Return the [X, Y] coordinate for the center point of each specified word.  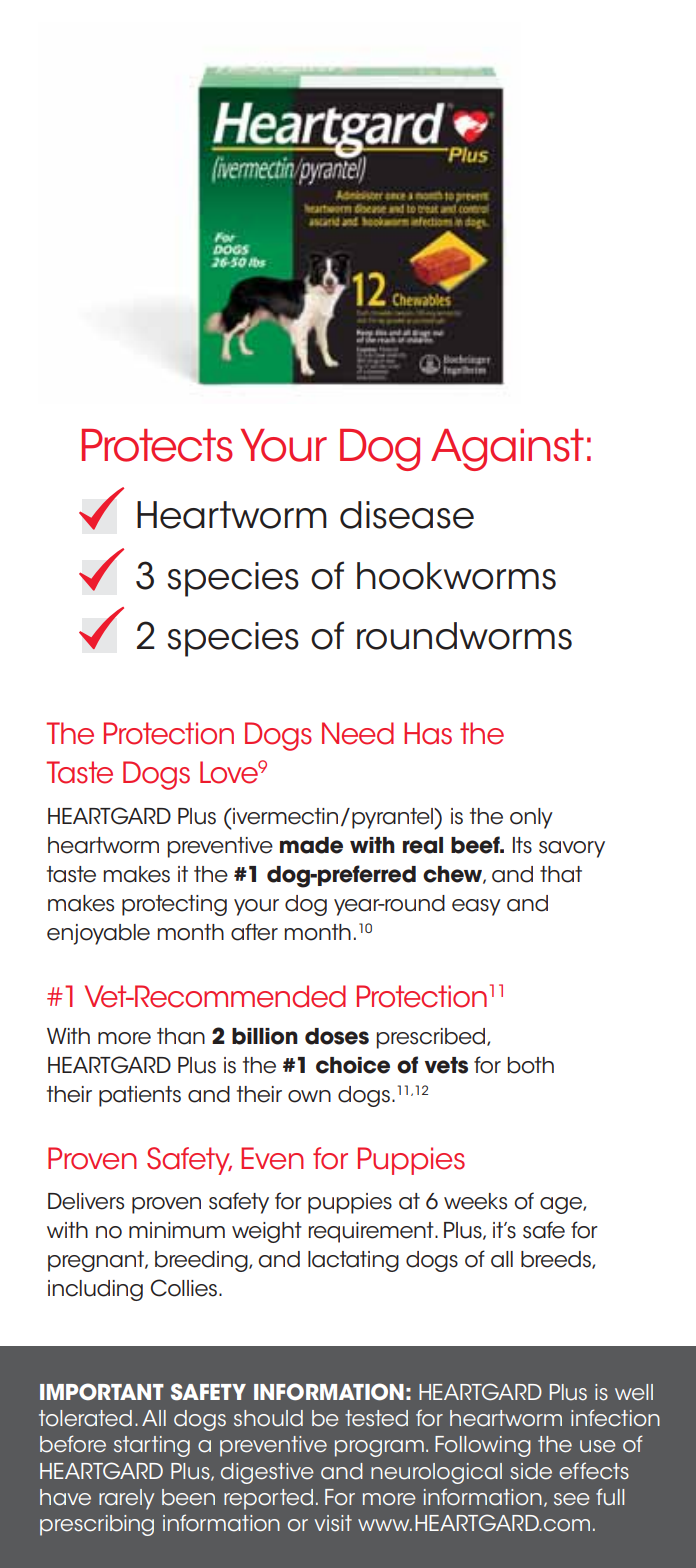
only [531, 818]
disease [407, 515]
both [531, 1065]
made [311, 845]
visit [333, 1523]
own [309, 1096]
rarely [126, 1499]
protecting [174, 905]
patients [140, 1096]
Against [507, 450]
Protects [157, 445]
